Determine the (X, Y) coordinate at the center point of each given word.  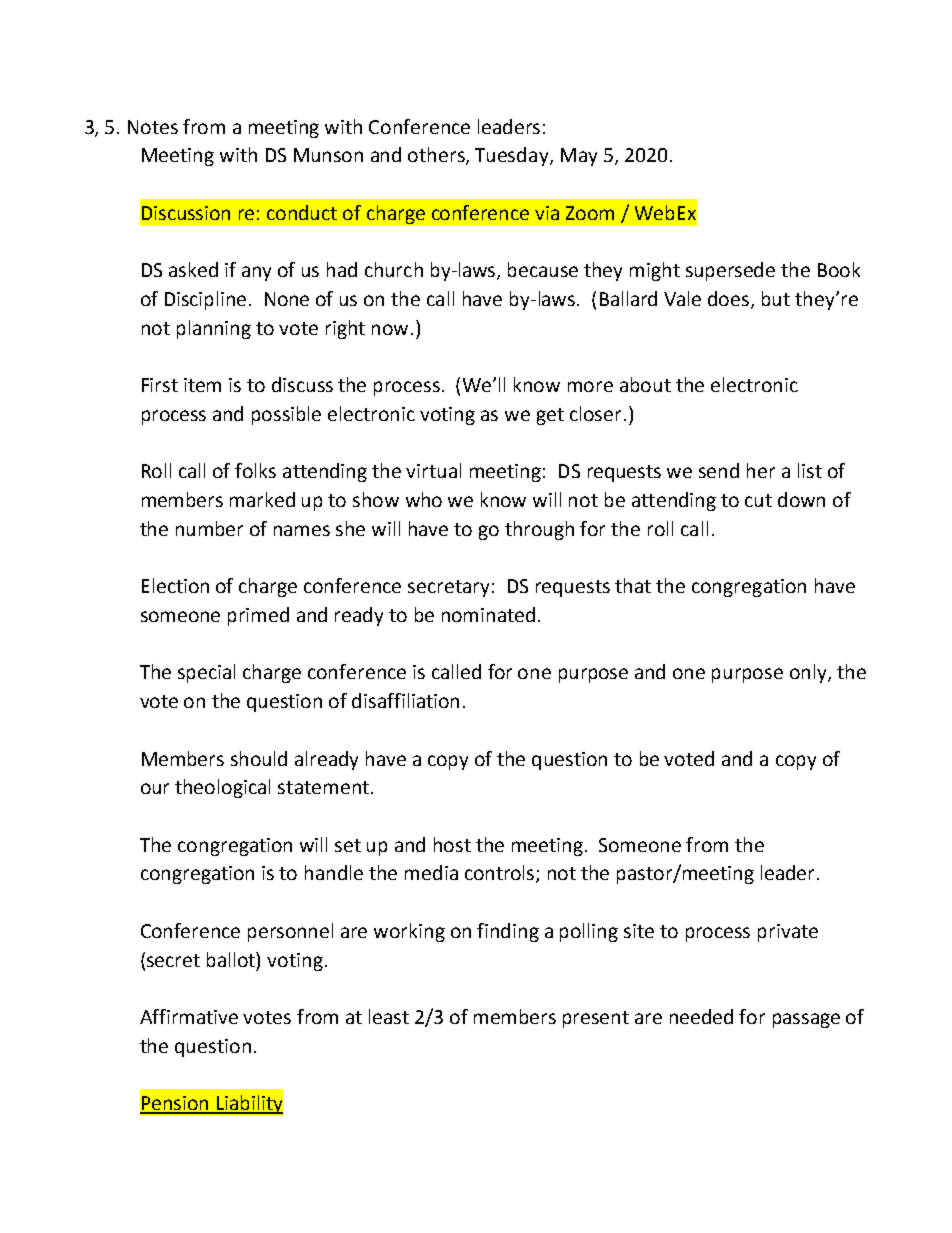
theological (222, 788)
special (206, 673)
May (579, 157)
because (543, 269)
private (788, 933)
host (452, 844)
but (776, 298)
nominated (488, 614)
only (809, 673)
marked (262, 499)
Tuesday (513, 156)
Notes (153, 127)
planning (214, 329)
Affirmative (189, 1016)
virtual (433, 470)
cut (758, 500)
